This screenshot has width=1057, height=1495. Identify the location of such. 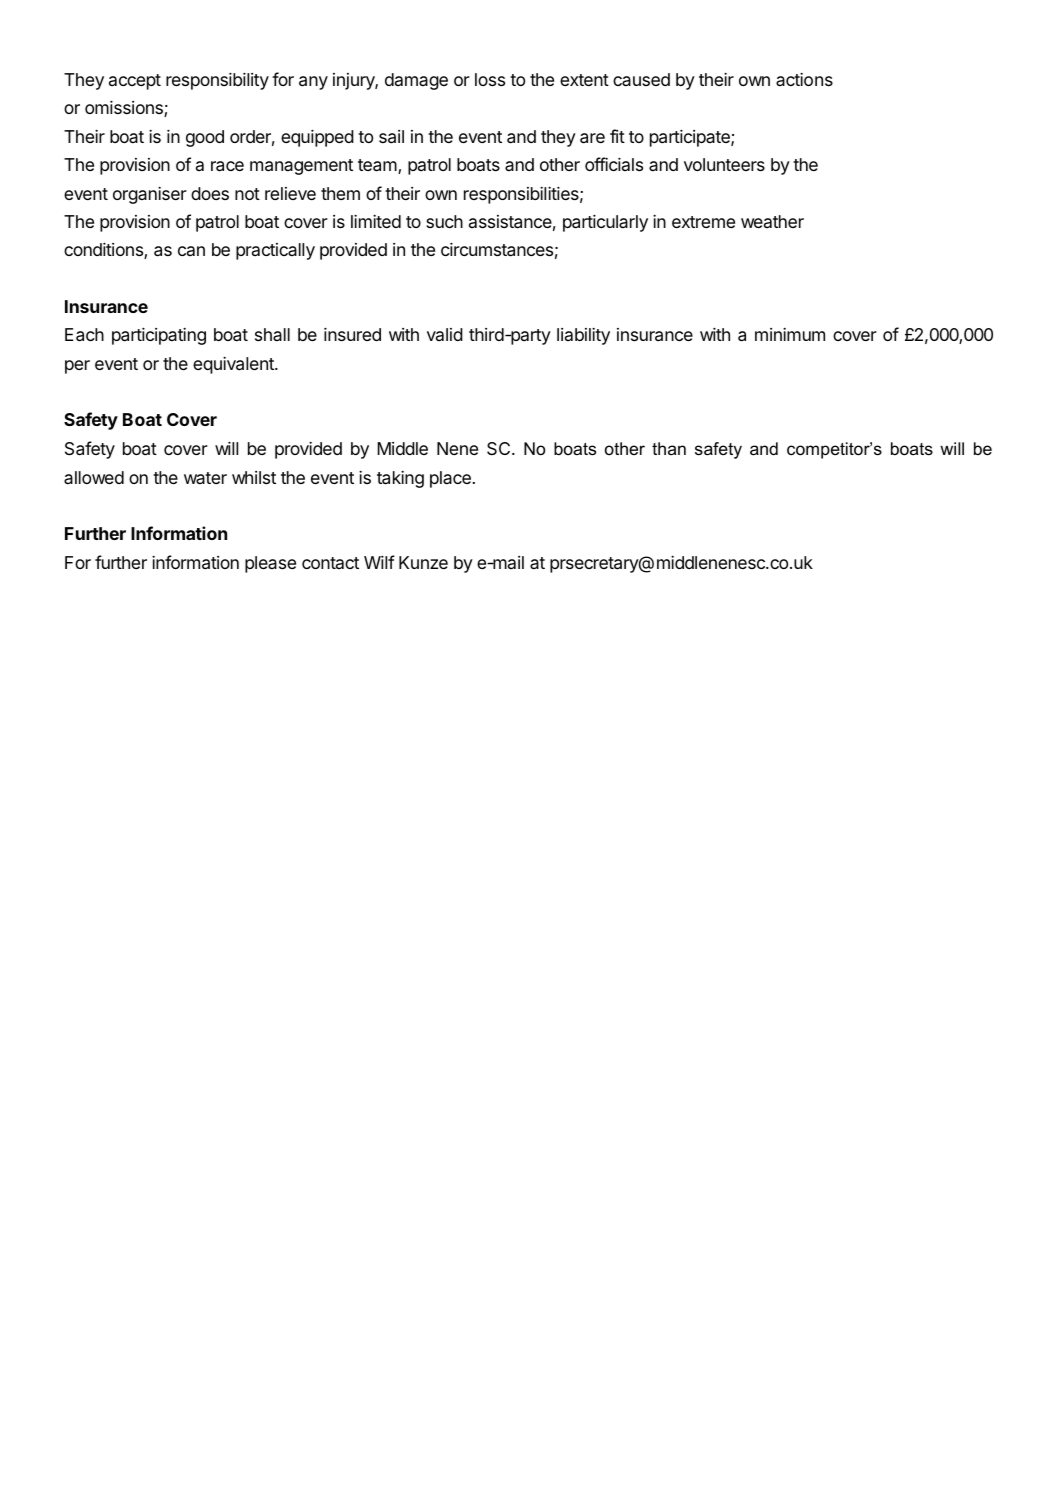
(444, 221).
